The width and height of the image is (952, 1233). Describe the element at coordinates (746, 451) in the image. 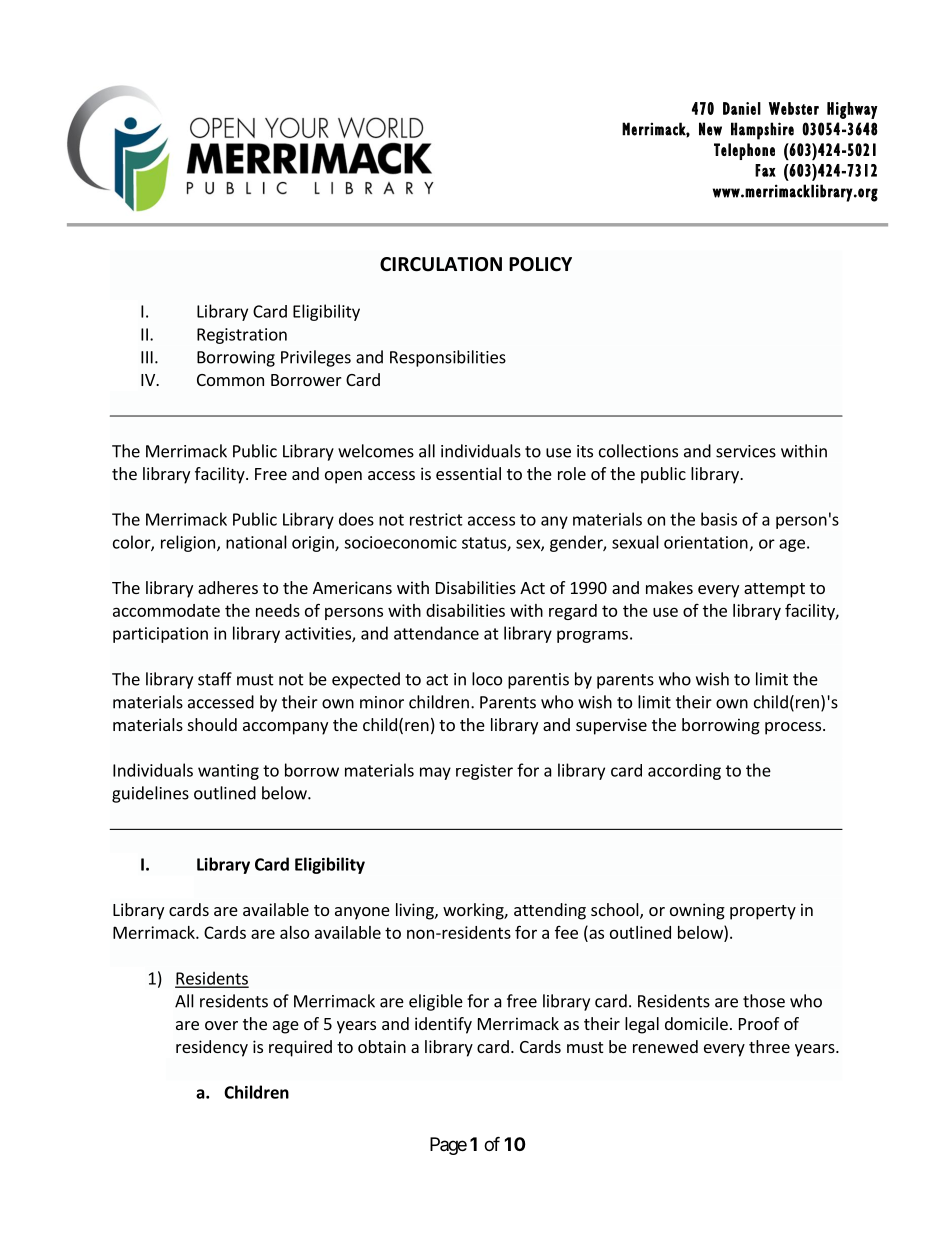

I see `services` at that location.
